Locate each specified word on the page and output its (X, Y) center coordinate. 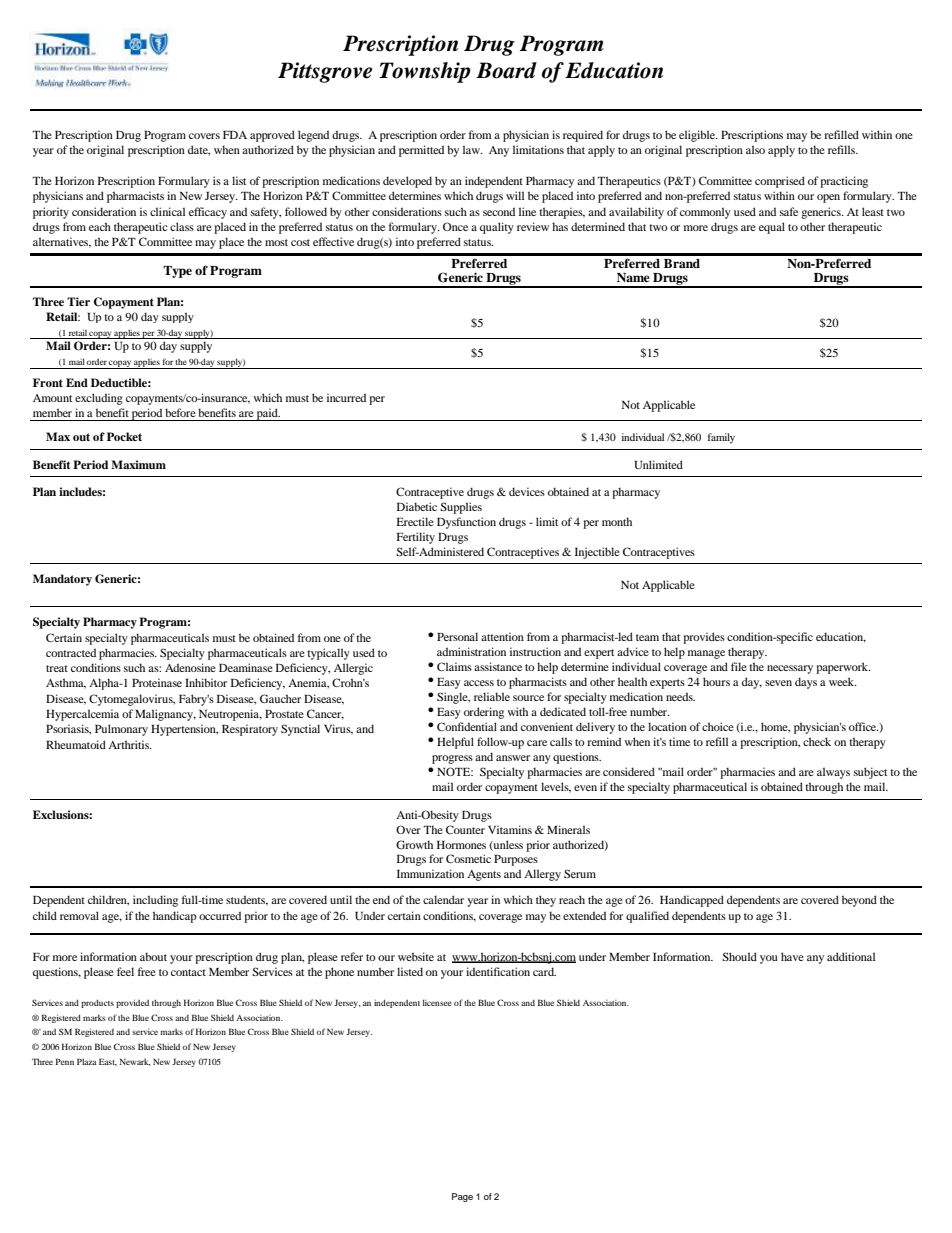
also (755, 149)
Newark (134, 1062)
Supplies (461, 508)
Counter (465, 829)
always (833, 773)
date (199, 150)
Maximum (138, 464)
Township (425, 72)
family (721, 438)
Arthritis (130, 744)
